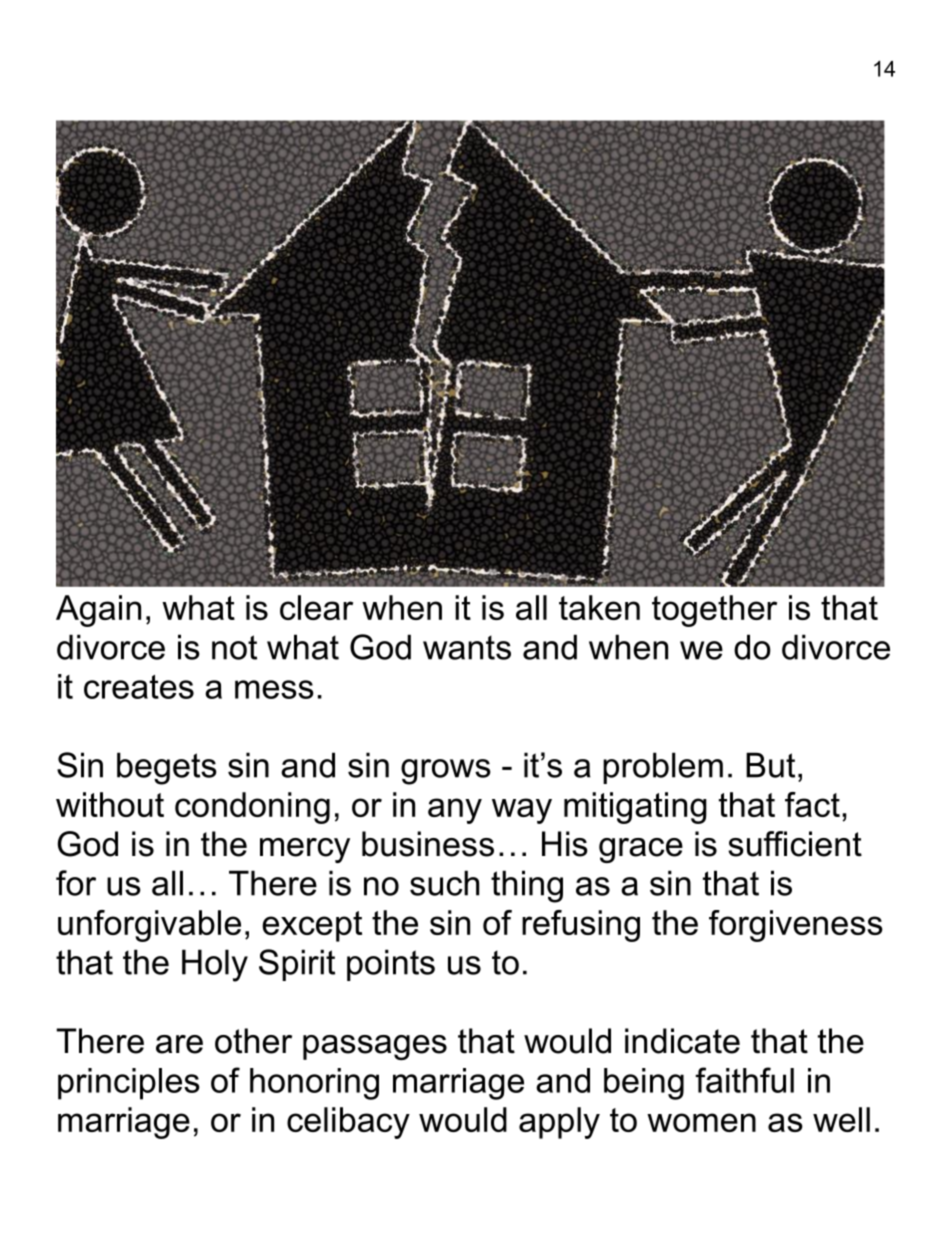 The height and width of the page is (1233, 952). What do you see at coordinates (467, 647) in the page?
I see `wants` at bounding box center [467, 647].
